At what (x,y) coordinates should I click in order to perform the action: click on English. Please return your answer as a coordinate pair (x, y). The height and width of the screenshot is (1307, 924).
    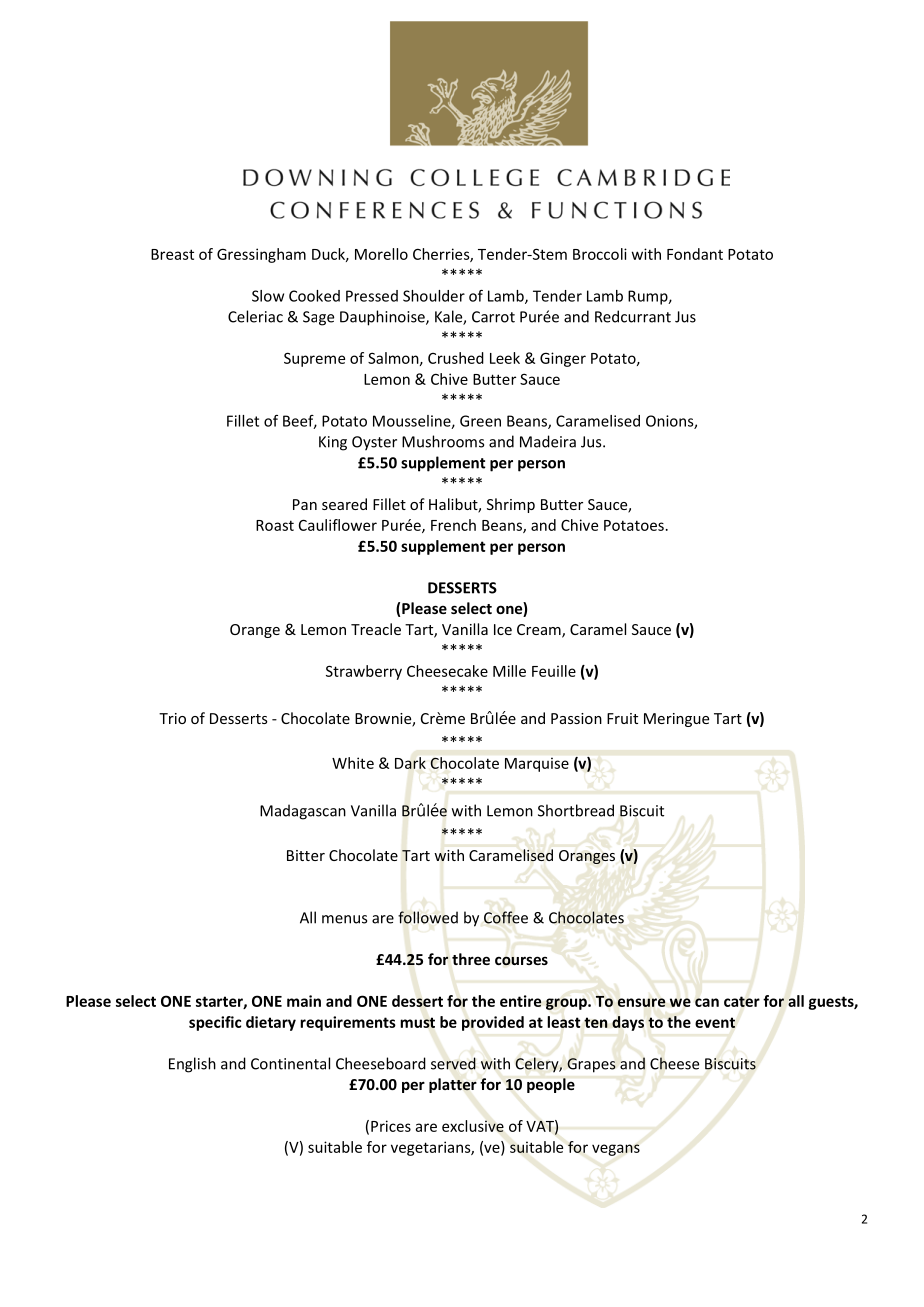
    Looking at the image, I should click on (192, 1065).
